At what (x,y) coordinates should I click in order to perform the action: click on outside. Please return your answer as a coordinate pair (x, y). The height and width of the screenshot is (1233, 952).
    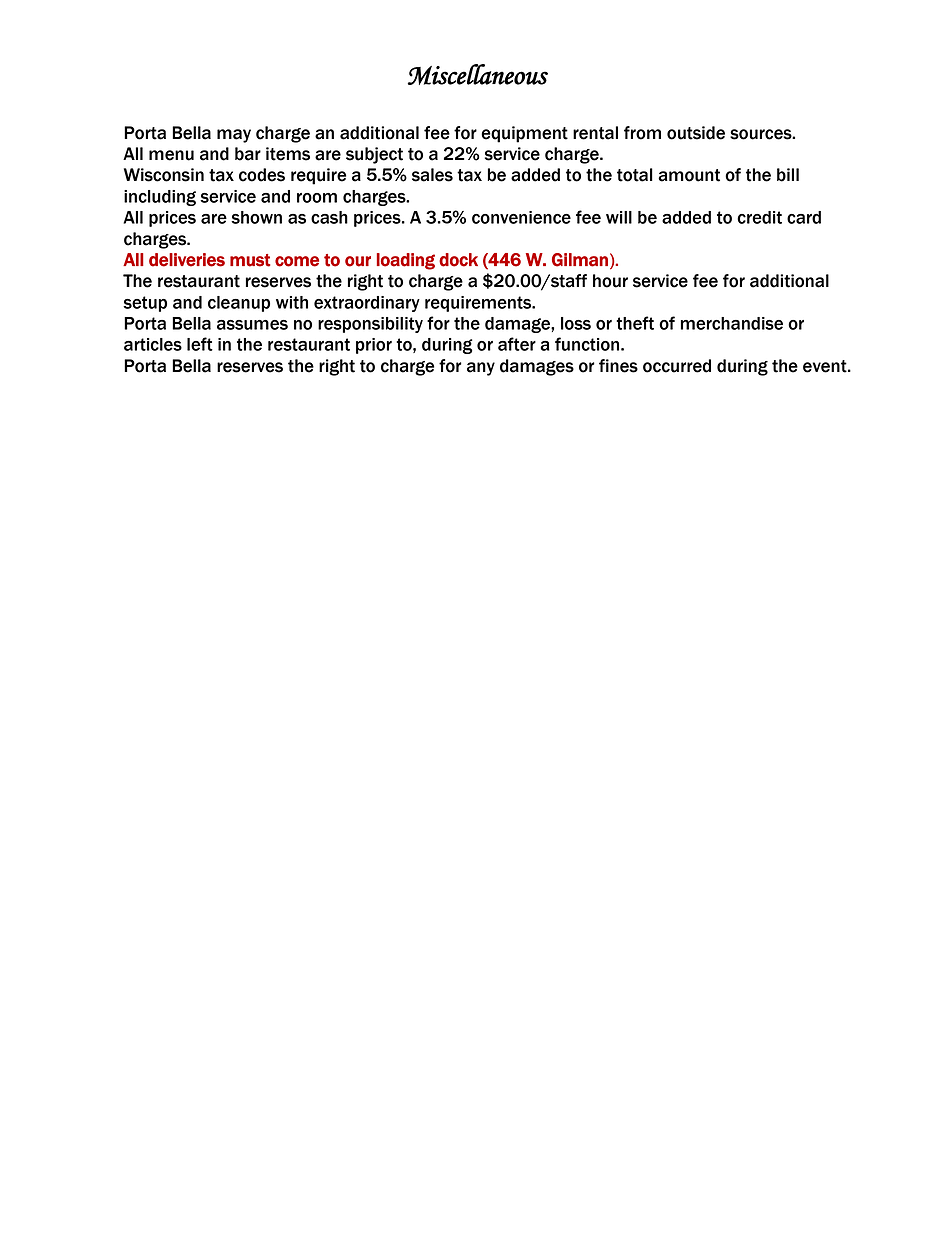
    Looking at the image, I should click on (696, 133).
